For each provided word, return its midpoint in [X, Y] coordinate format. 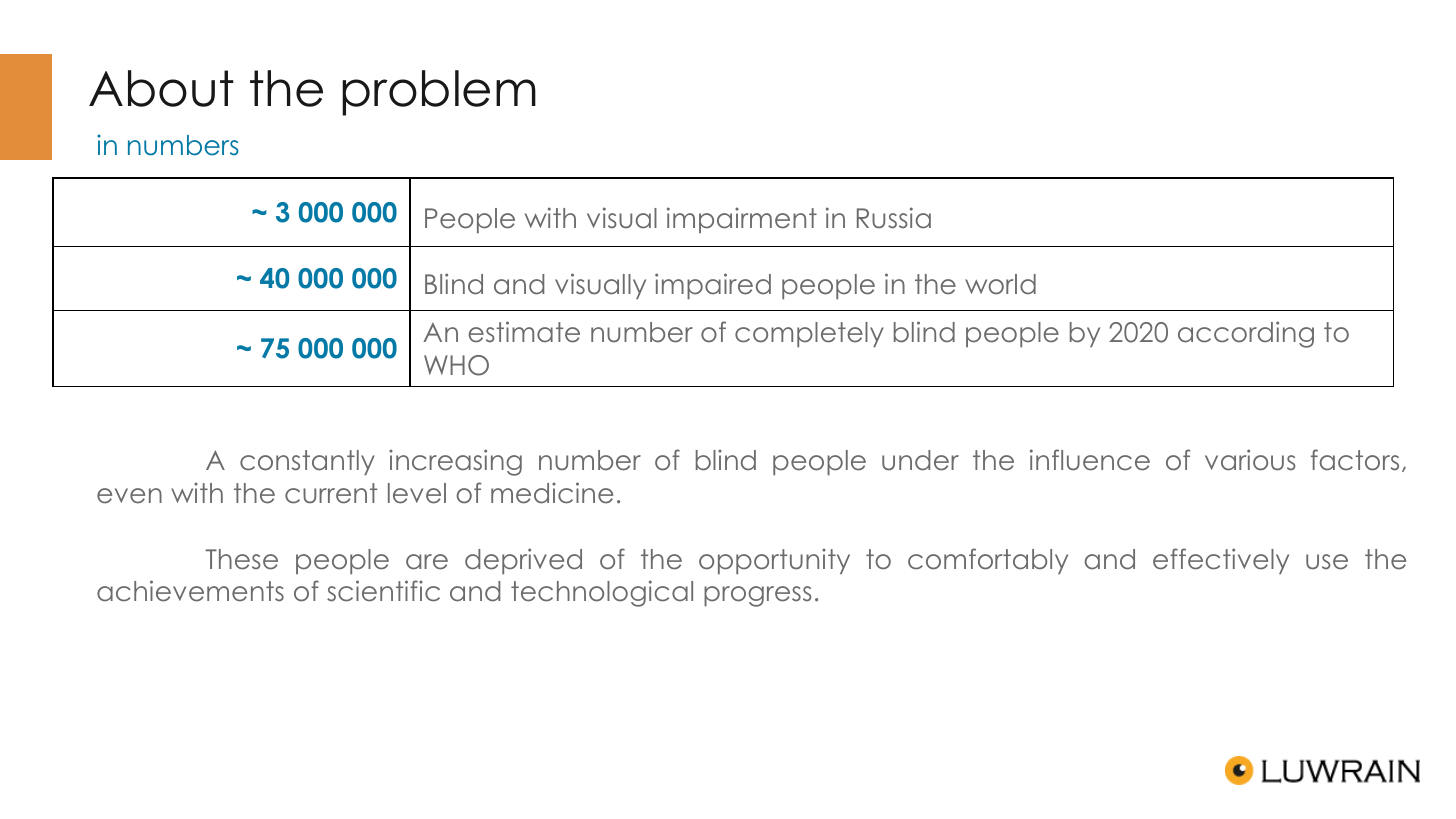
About [161, 88]
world [1000, 284]
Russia [894, 218]
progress [758, 596]
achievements [190, 591]
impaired [713, 286]
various [1250, 460]
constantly [307, 462]
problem [439, 93]
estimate [524, 332]
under [920, 460]
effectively [1221, 561]
